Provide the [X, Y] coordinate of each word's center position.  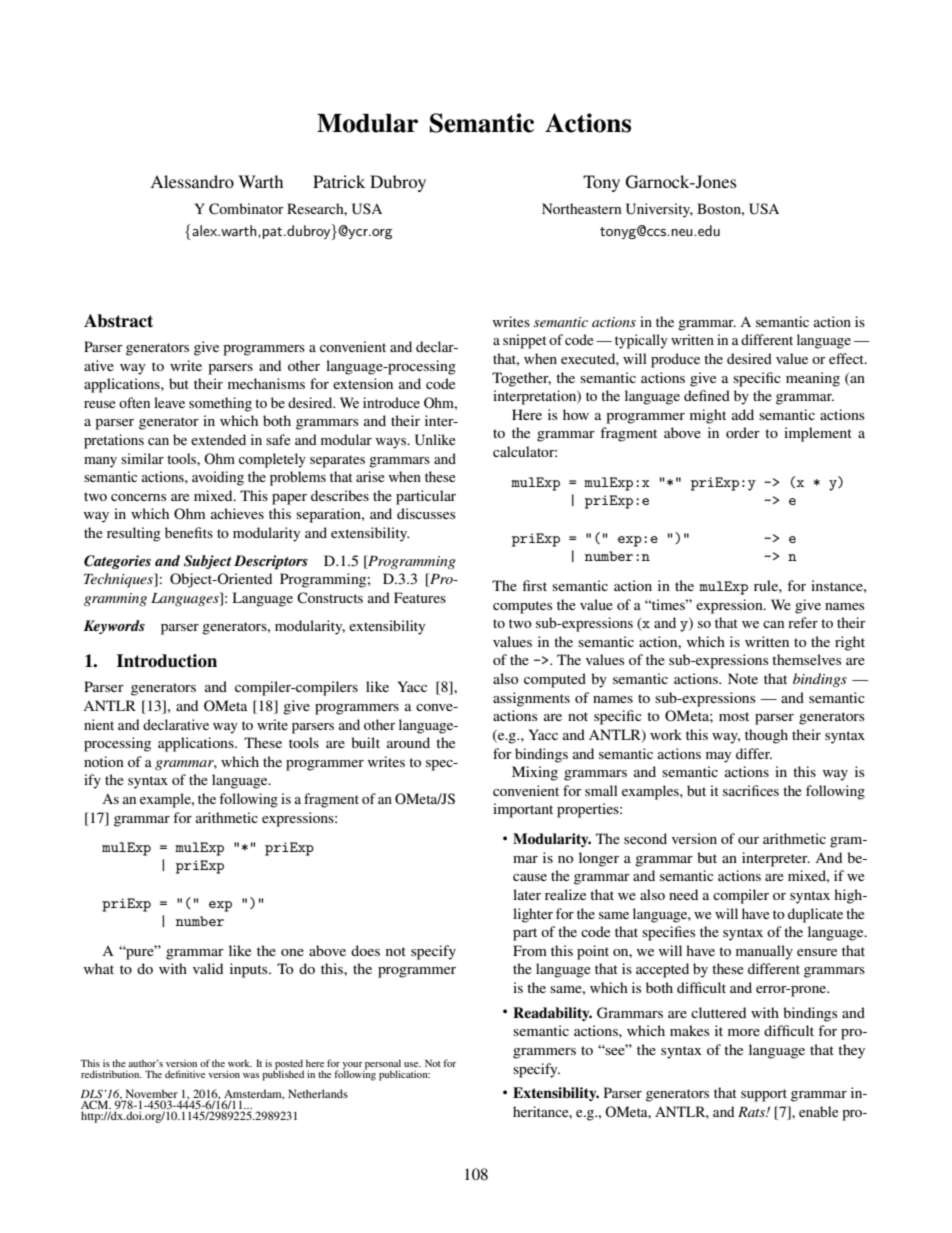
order [743, 432]
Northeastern [582, 208]
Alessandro [192, 181]
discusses [426, 513]
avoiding [218, 478]
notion [104, 761]
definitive [185, 1074]
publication [404, 1075]
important [523, 810]
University [659, 210]
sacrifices [751, 790]
